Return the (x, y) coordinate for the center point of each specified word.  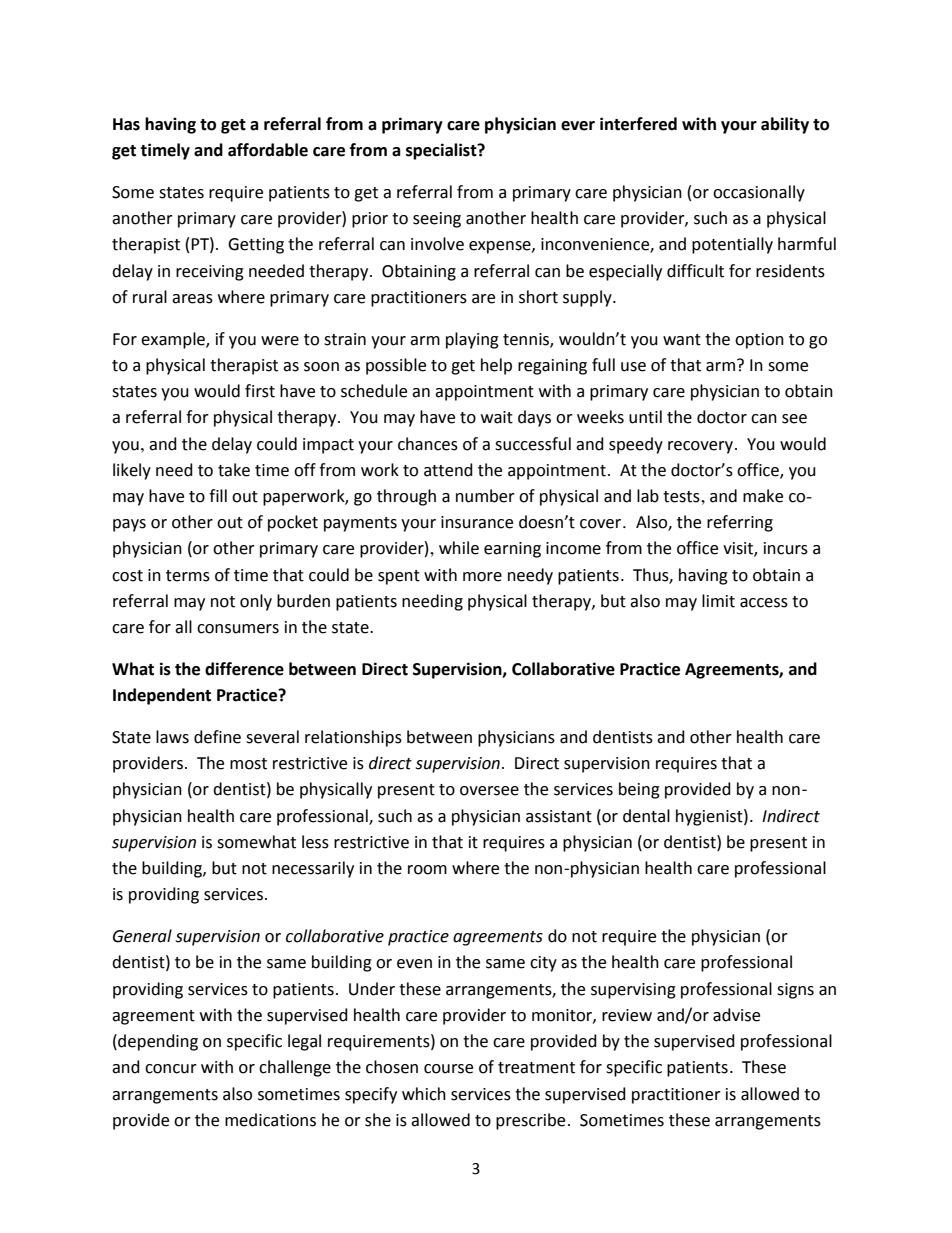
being (639, 790)
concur (171, 1069)
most (248, 764)
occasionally (759, 193)
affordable (268, 150)
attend (448, 470)
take (234, 470)
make (763, 496)
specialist (442, 151)
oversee (489, 791)
